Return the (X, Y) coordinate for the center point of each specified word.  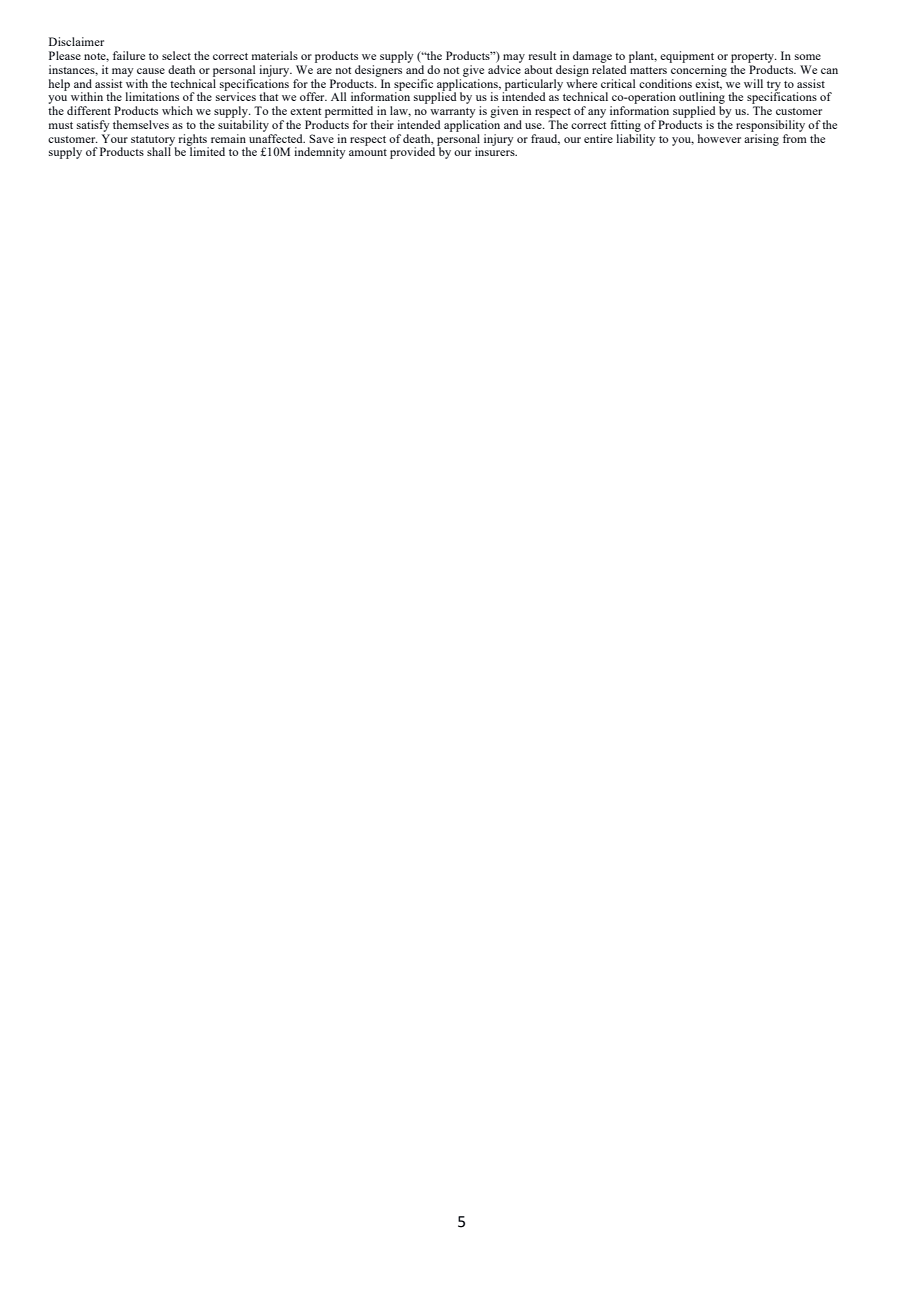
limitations (152, 96)
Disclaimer (76, 41)
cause (151, 71)
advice (504, 69)
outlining (702, 98)
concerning (699, 71)
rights (192, 141)
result (542, 55)
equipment (687, 57)
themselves (141, 124)
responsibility (770, 126)
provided (414, 152)
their (382, 124)
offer (313, 96)
